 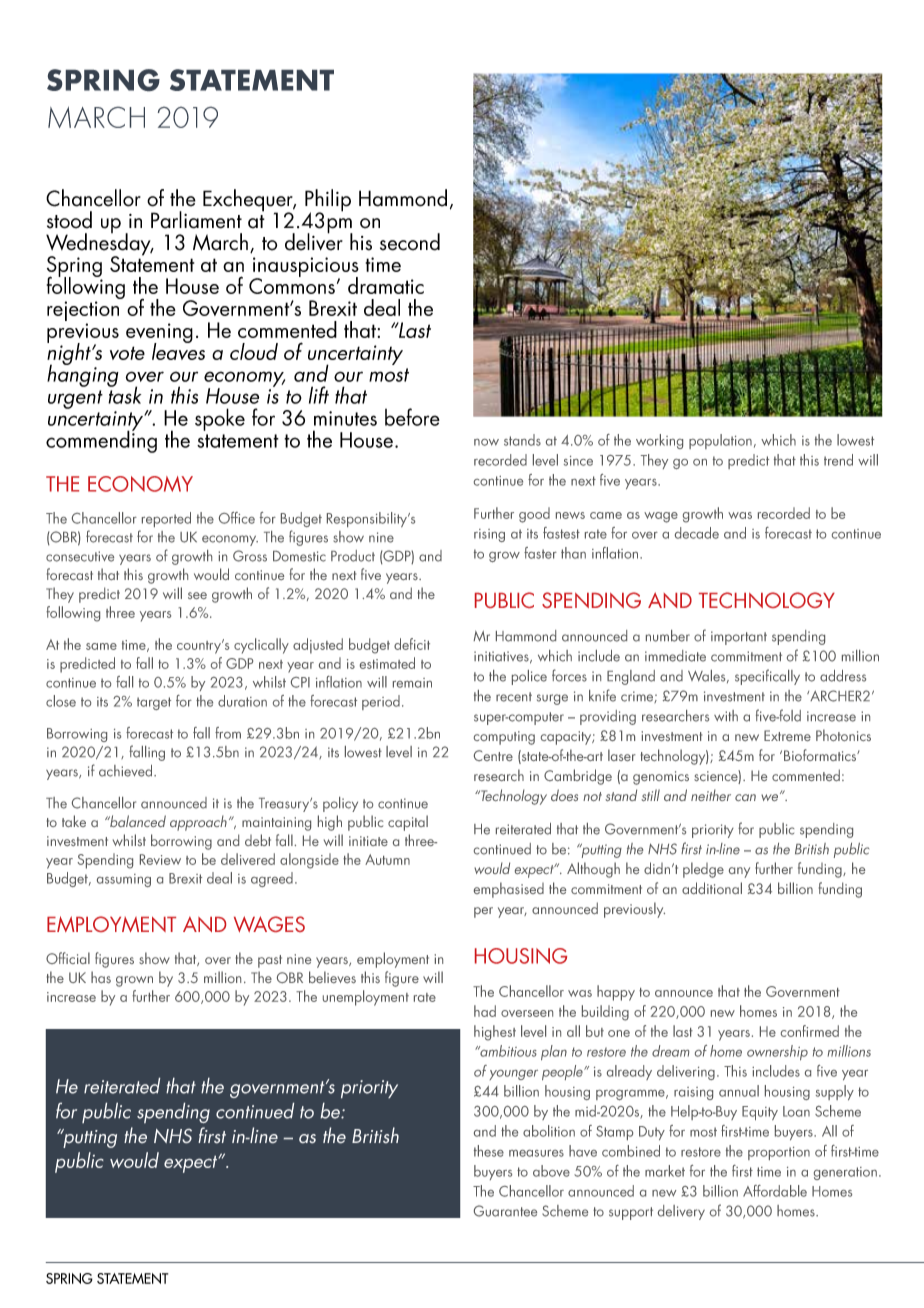 I want to click on with, so click(x=726, y=715).
